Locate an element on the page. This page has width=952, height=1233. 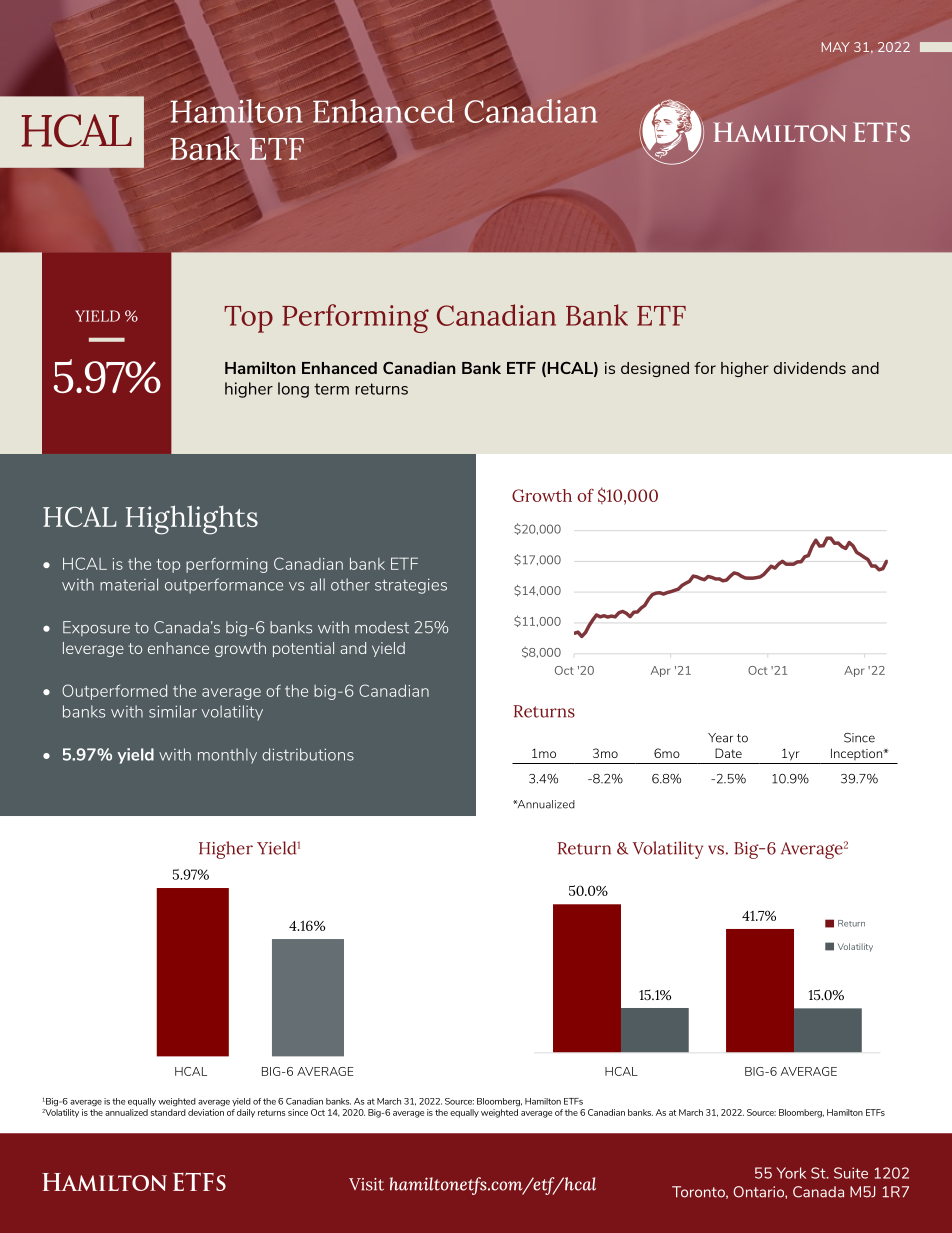
long is located at coordinates (293, 390).
